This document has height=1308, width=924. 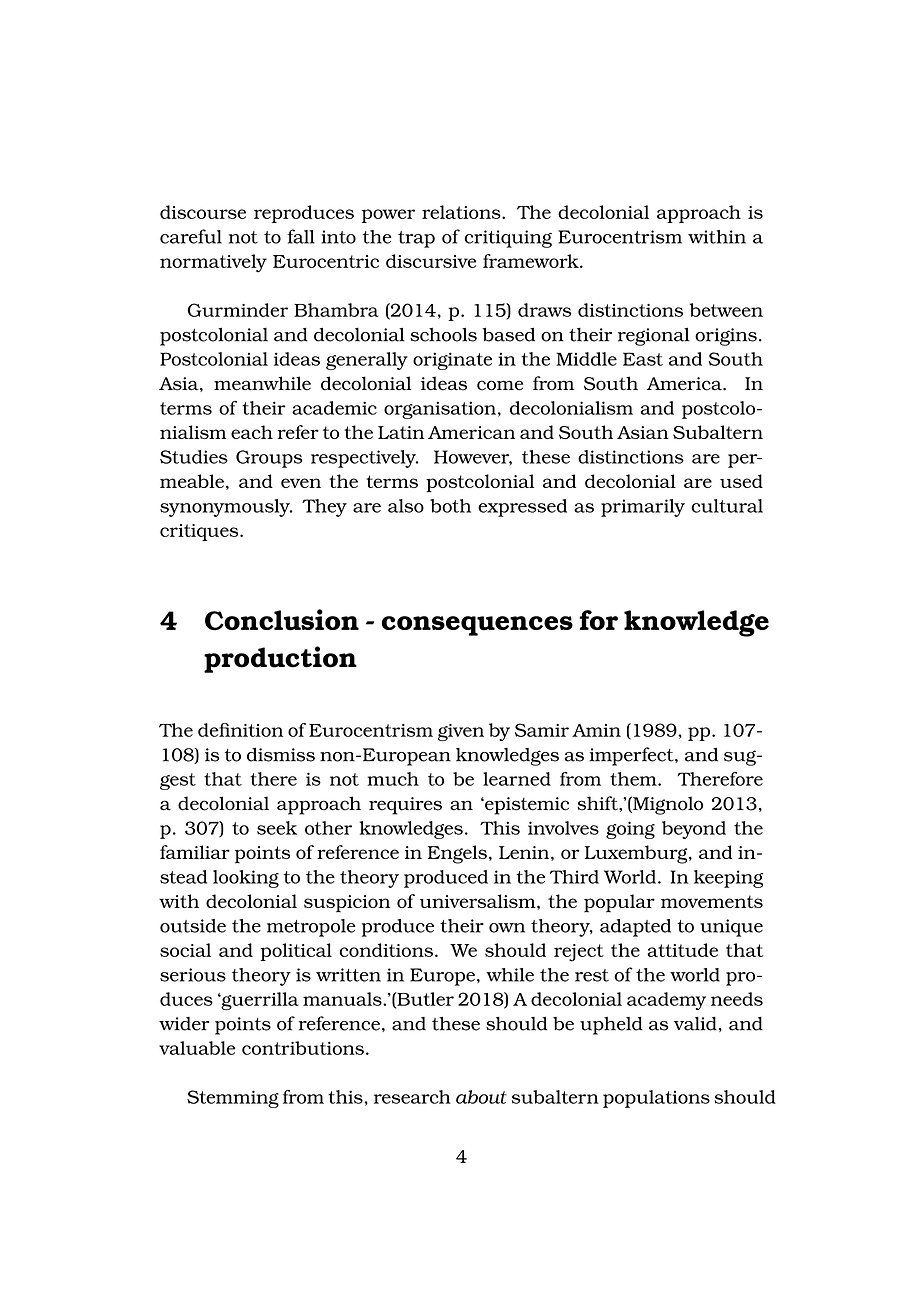 What do you see at coordinates (450, 506) in the document?
I see `both` at bounding box center [450, 506].
